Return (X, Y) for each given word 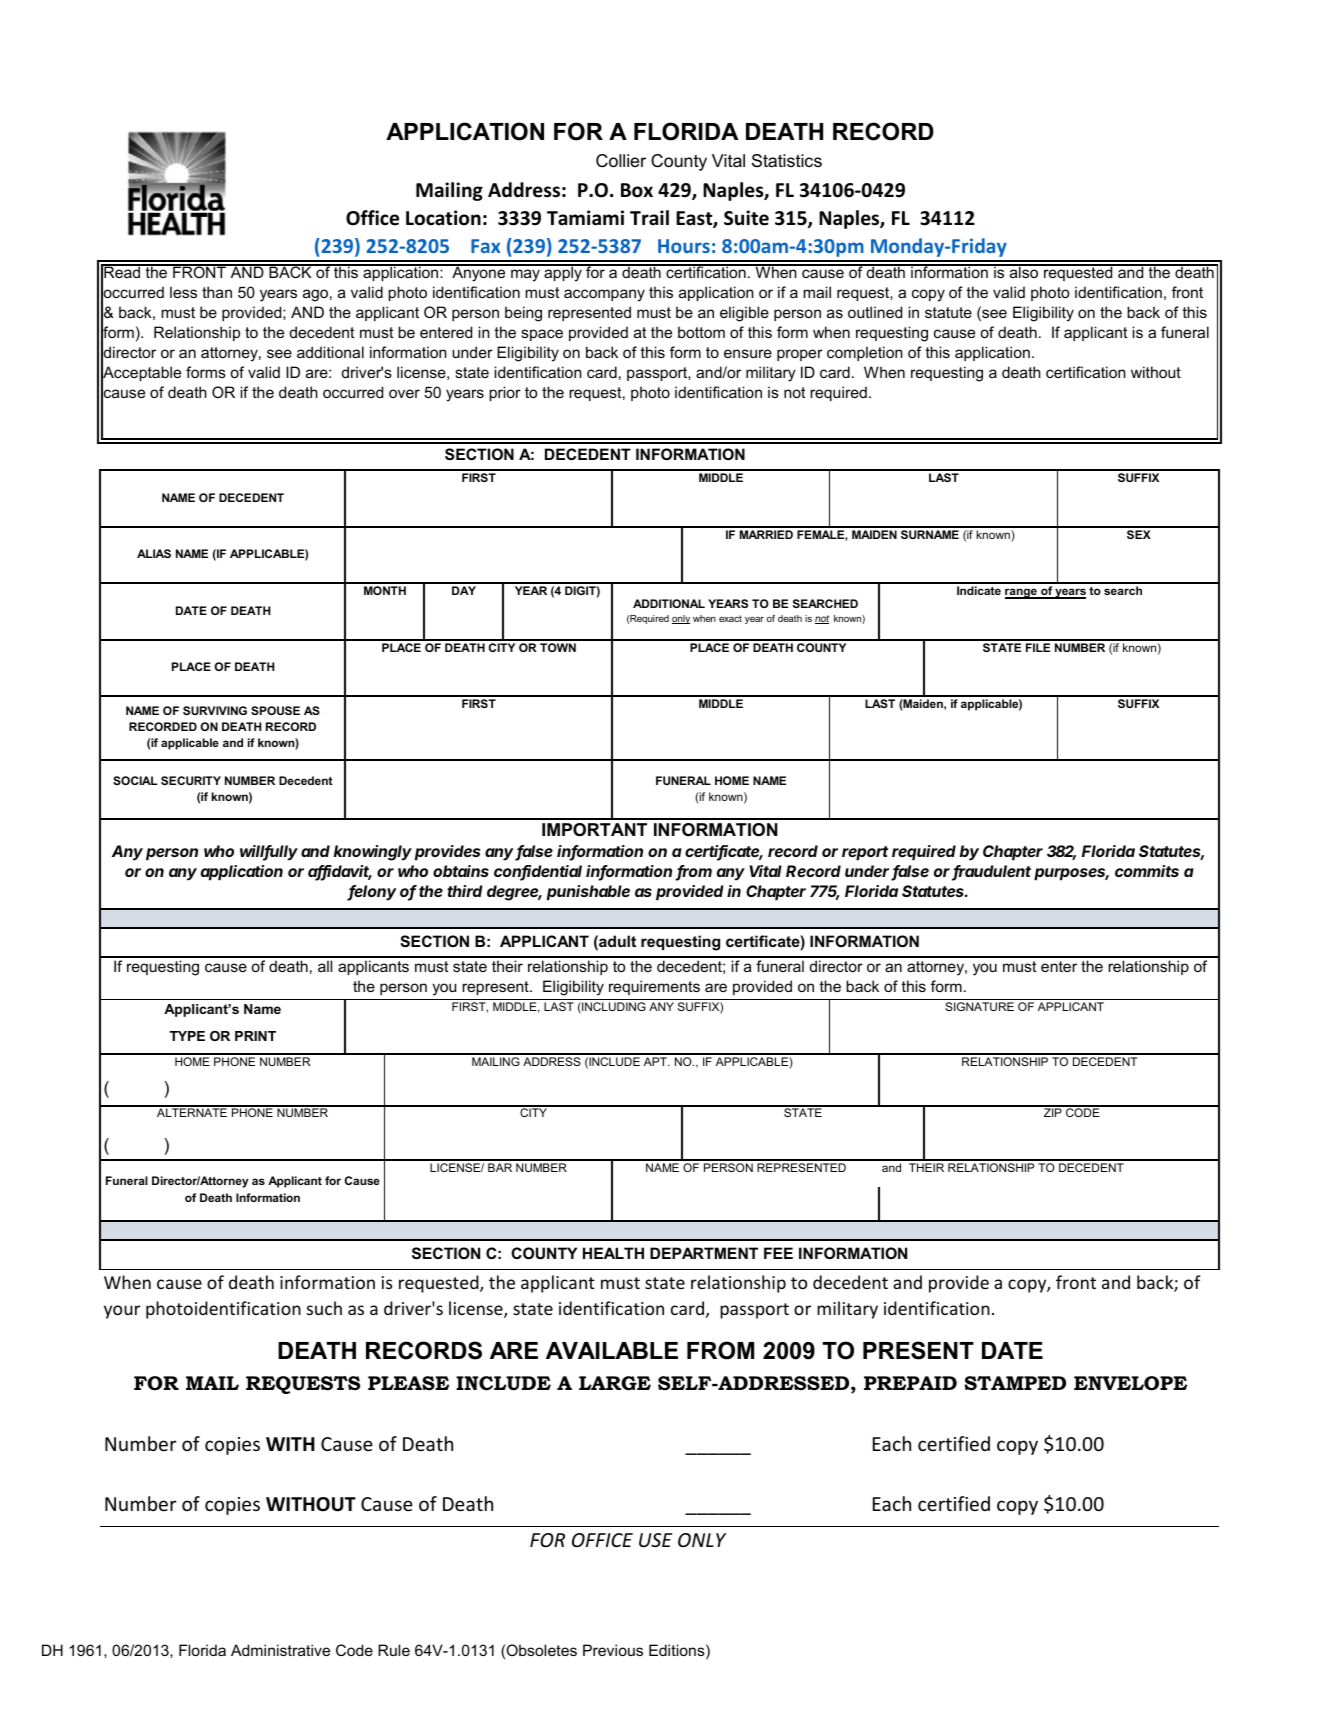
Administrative (280, 1650)
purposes (1071, 874)
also (1024, 271)
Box (637, 190)
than (217, 292)
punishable (588, 893)
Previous (613, 1650)
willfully (269, 853)
